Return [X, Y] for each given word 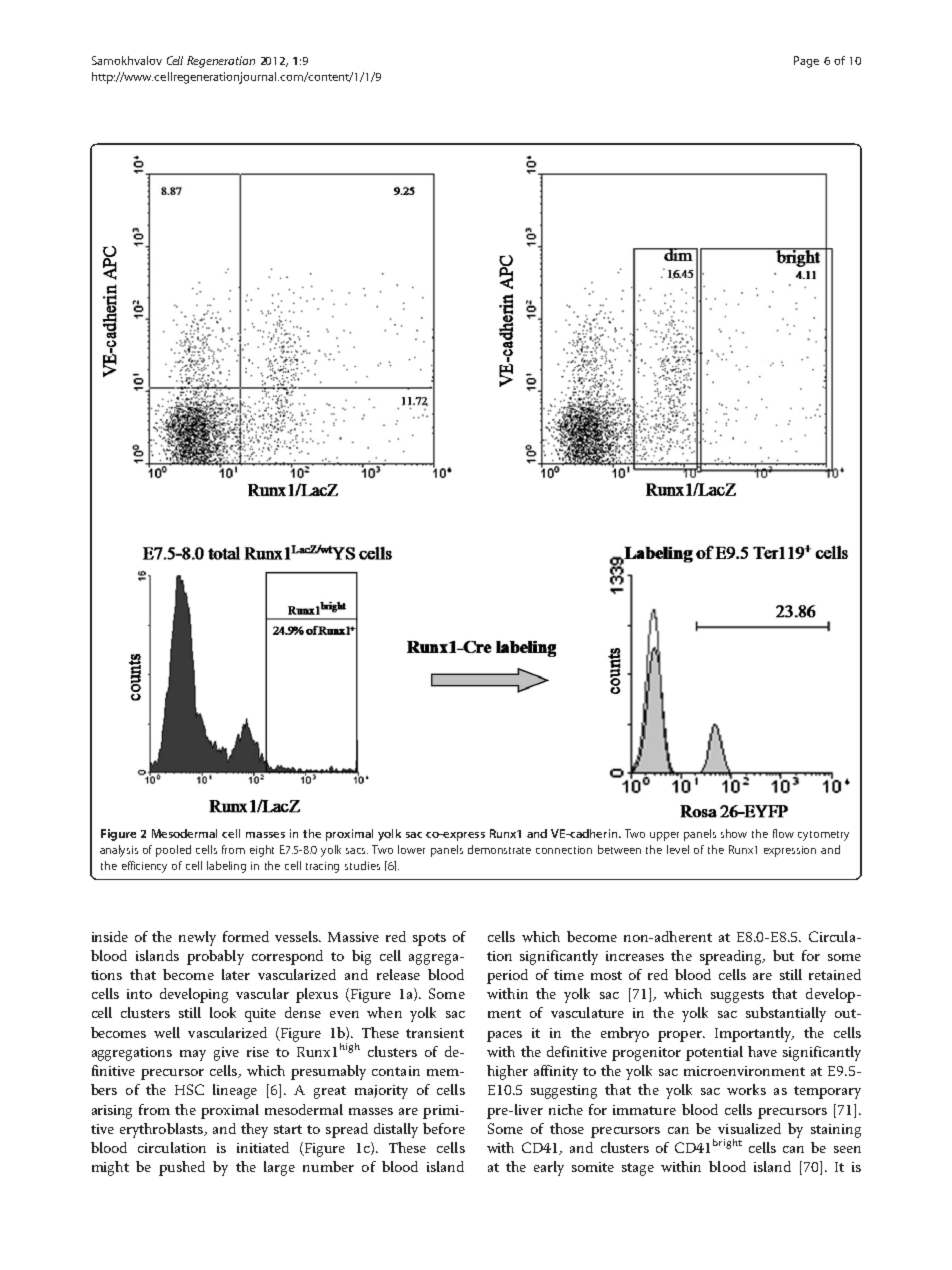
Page [806, 62]
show [734, 833]
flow [783, 833]
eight [262, 851]
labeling [226, 867]
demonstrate [499, 849]
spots [429, 939]
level [678, 849]
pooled [173, 851]
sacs [357, 851]
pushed [182, 1168]
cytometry [823, 836]
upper [664, 836]
